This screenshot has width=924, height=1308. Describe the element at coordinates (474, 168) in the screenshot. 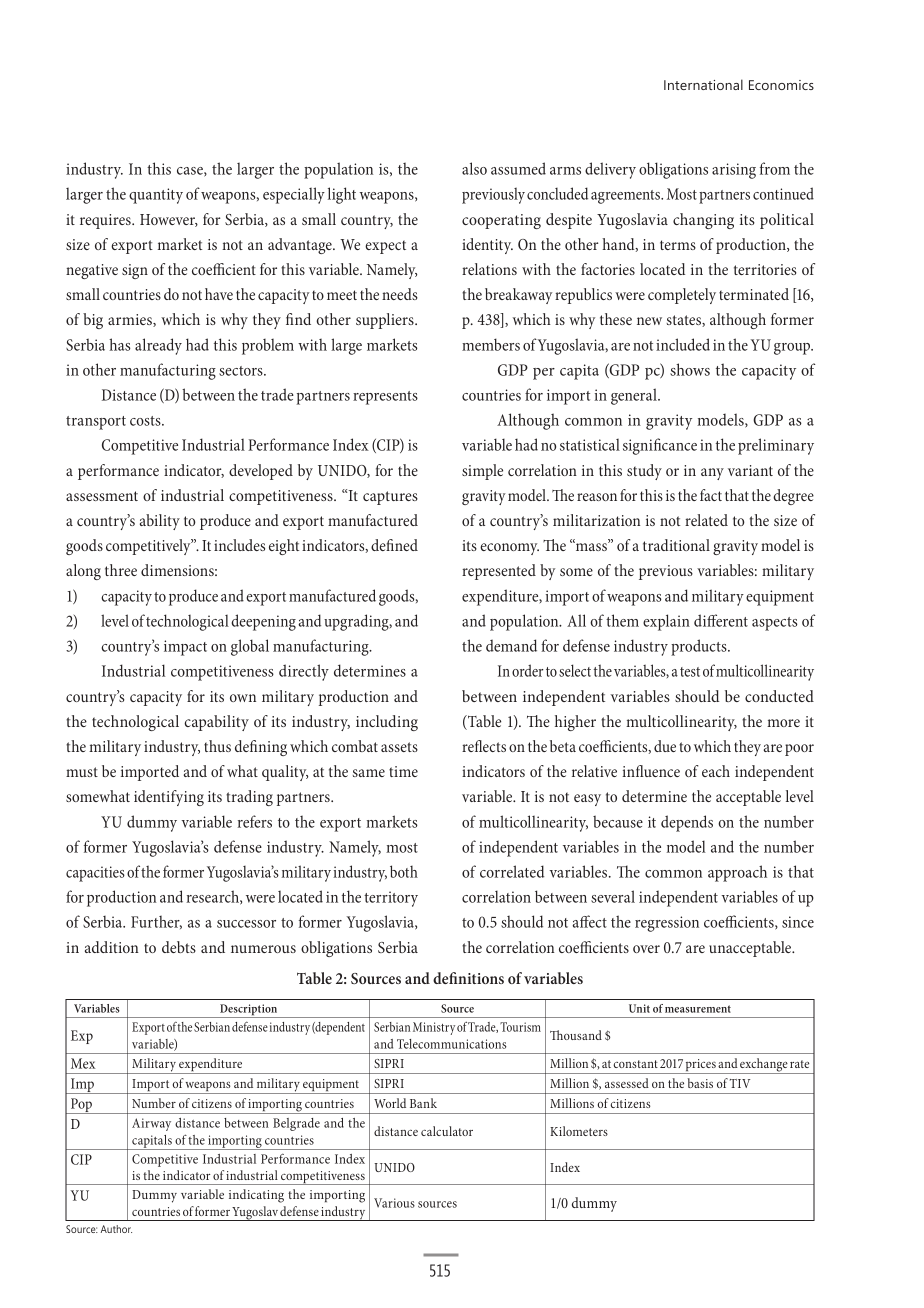

I see `also` at that location.
